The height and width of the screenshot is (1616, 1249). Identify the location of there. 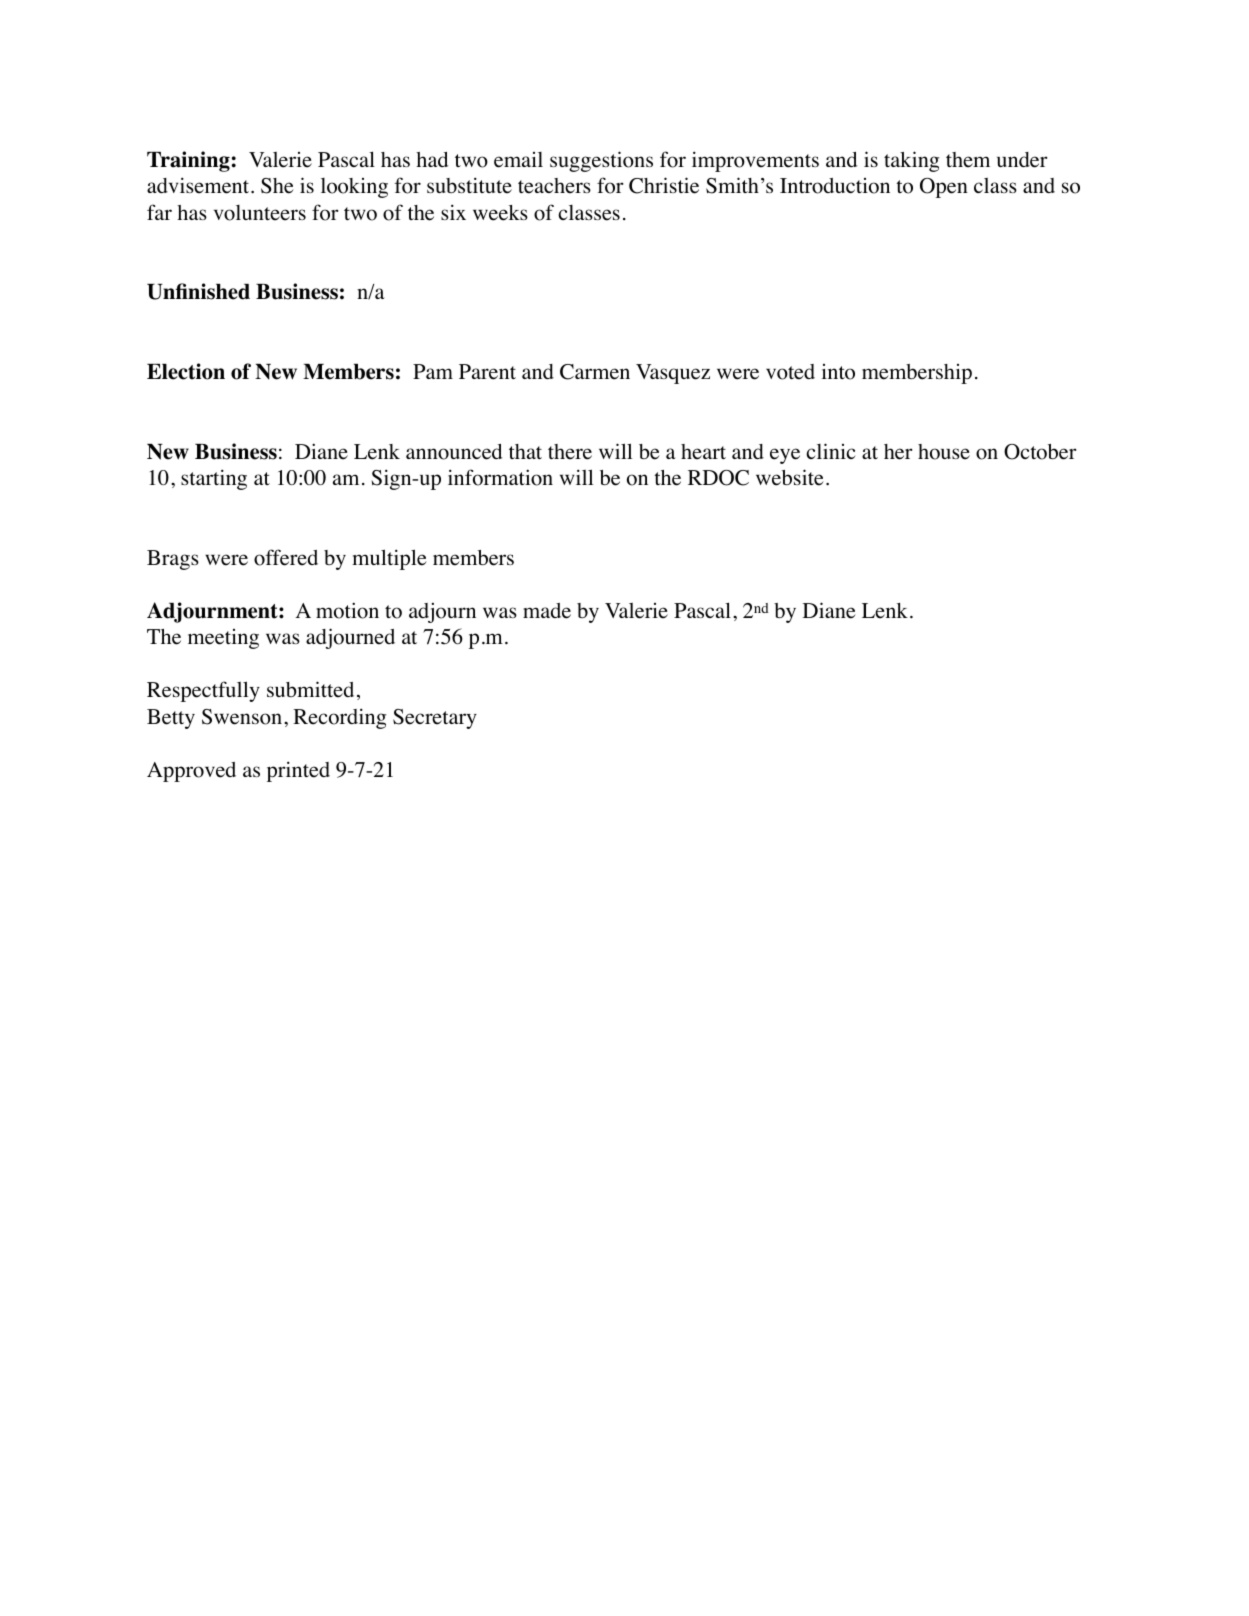
(570, 452).
